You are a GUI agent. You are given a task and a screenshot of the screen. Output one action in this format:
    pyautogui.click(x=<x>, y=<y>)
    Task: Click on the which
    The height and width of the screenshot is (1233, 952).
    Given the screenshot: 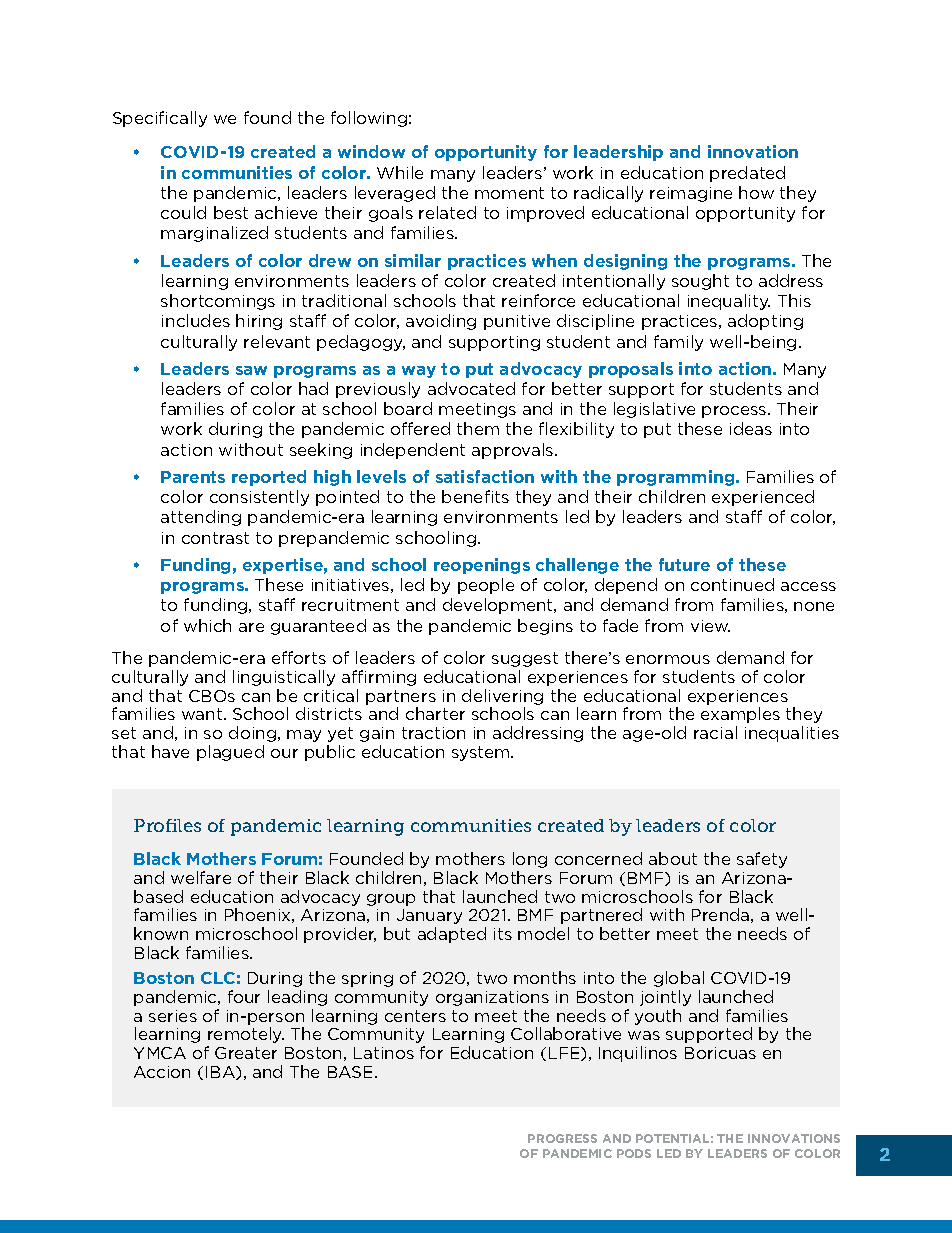 What is the action you would take?
    pyautogui.click(x=207, y=625)
